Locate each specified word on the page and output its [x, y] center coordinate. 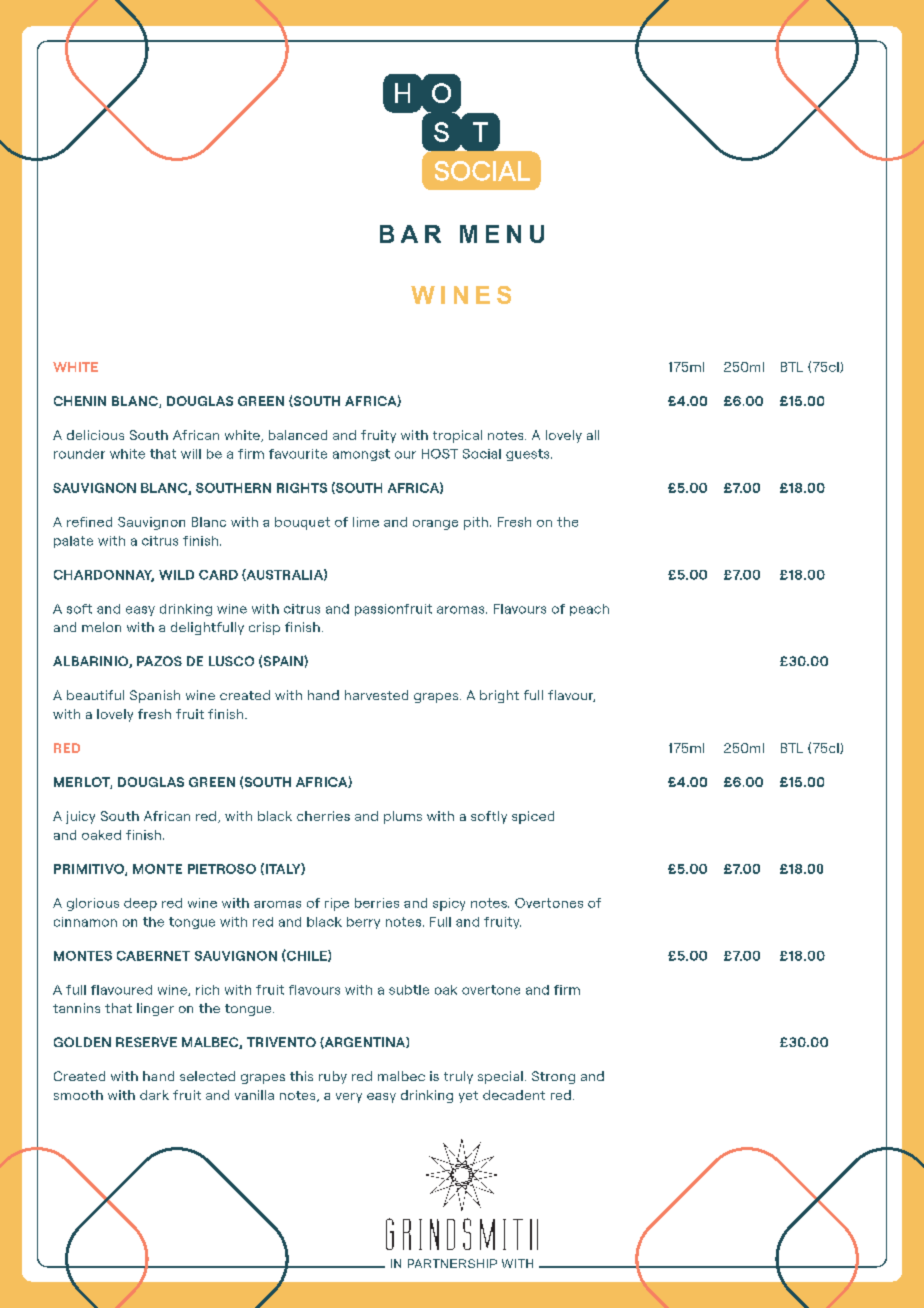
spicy [449, 904]
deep [140, 904]
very [349, 1098]
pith [476, 523]
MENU [502, 234]
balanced [298, 435]
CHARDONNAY [104, 576]
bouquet [302, 523]
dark [154, 1095]
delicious [95, 435]
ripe [337, 904]
